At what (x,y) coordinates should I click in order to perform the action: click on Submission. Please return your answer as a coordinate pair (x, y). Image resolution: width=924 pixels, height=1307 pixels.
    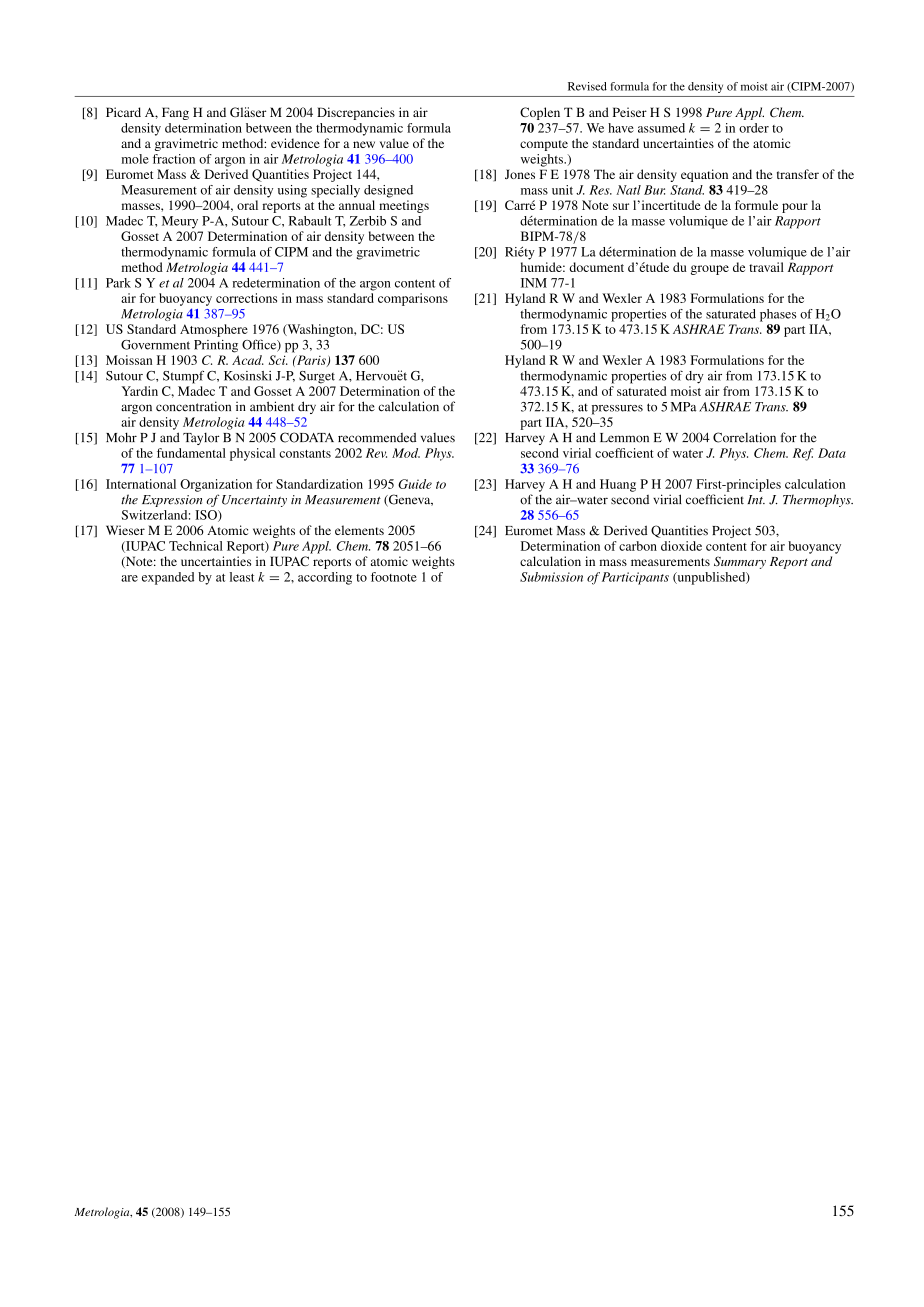
    Looking at the image, I should click on (551, 577).
